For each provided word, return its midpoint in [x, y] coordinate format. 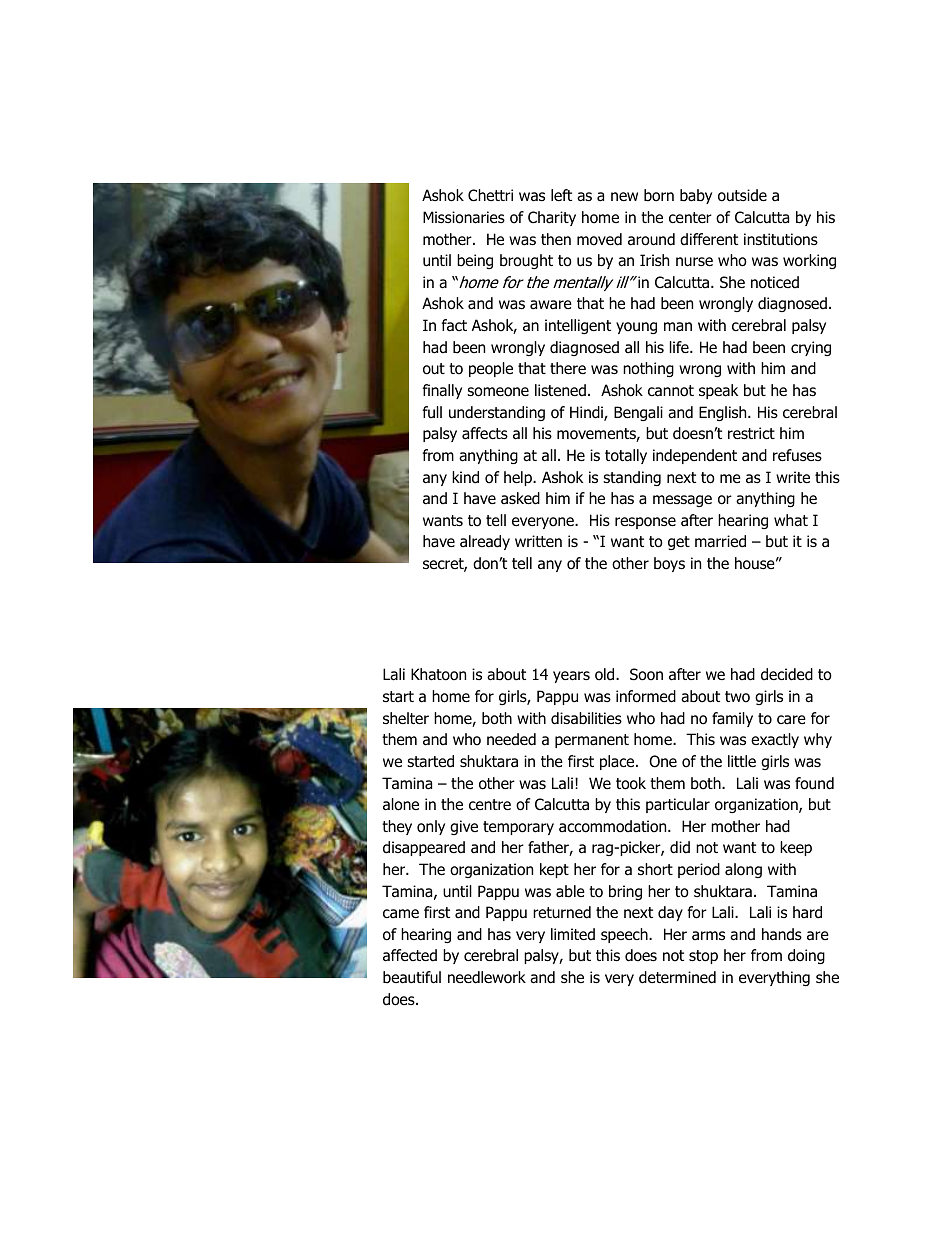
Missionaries [464, 217]
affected [410, 955]
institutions [781, 239]
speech [625, 935]
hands [782, 934]
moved [599, 239]
